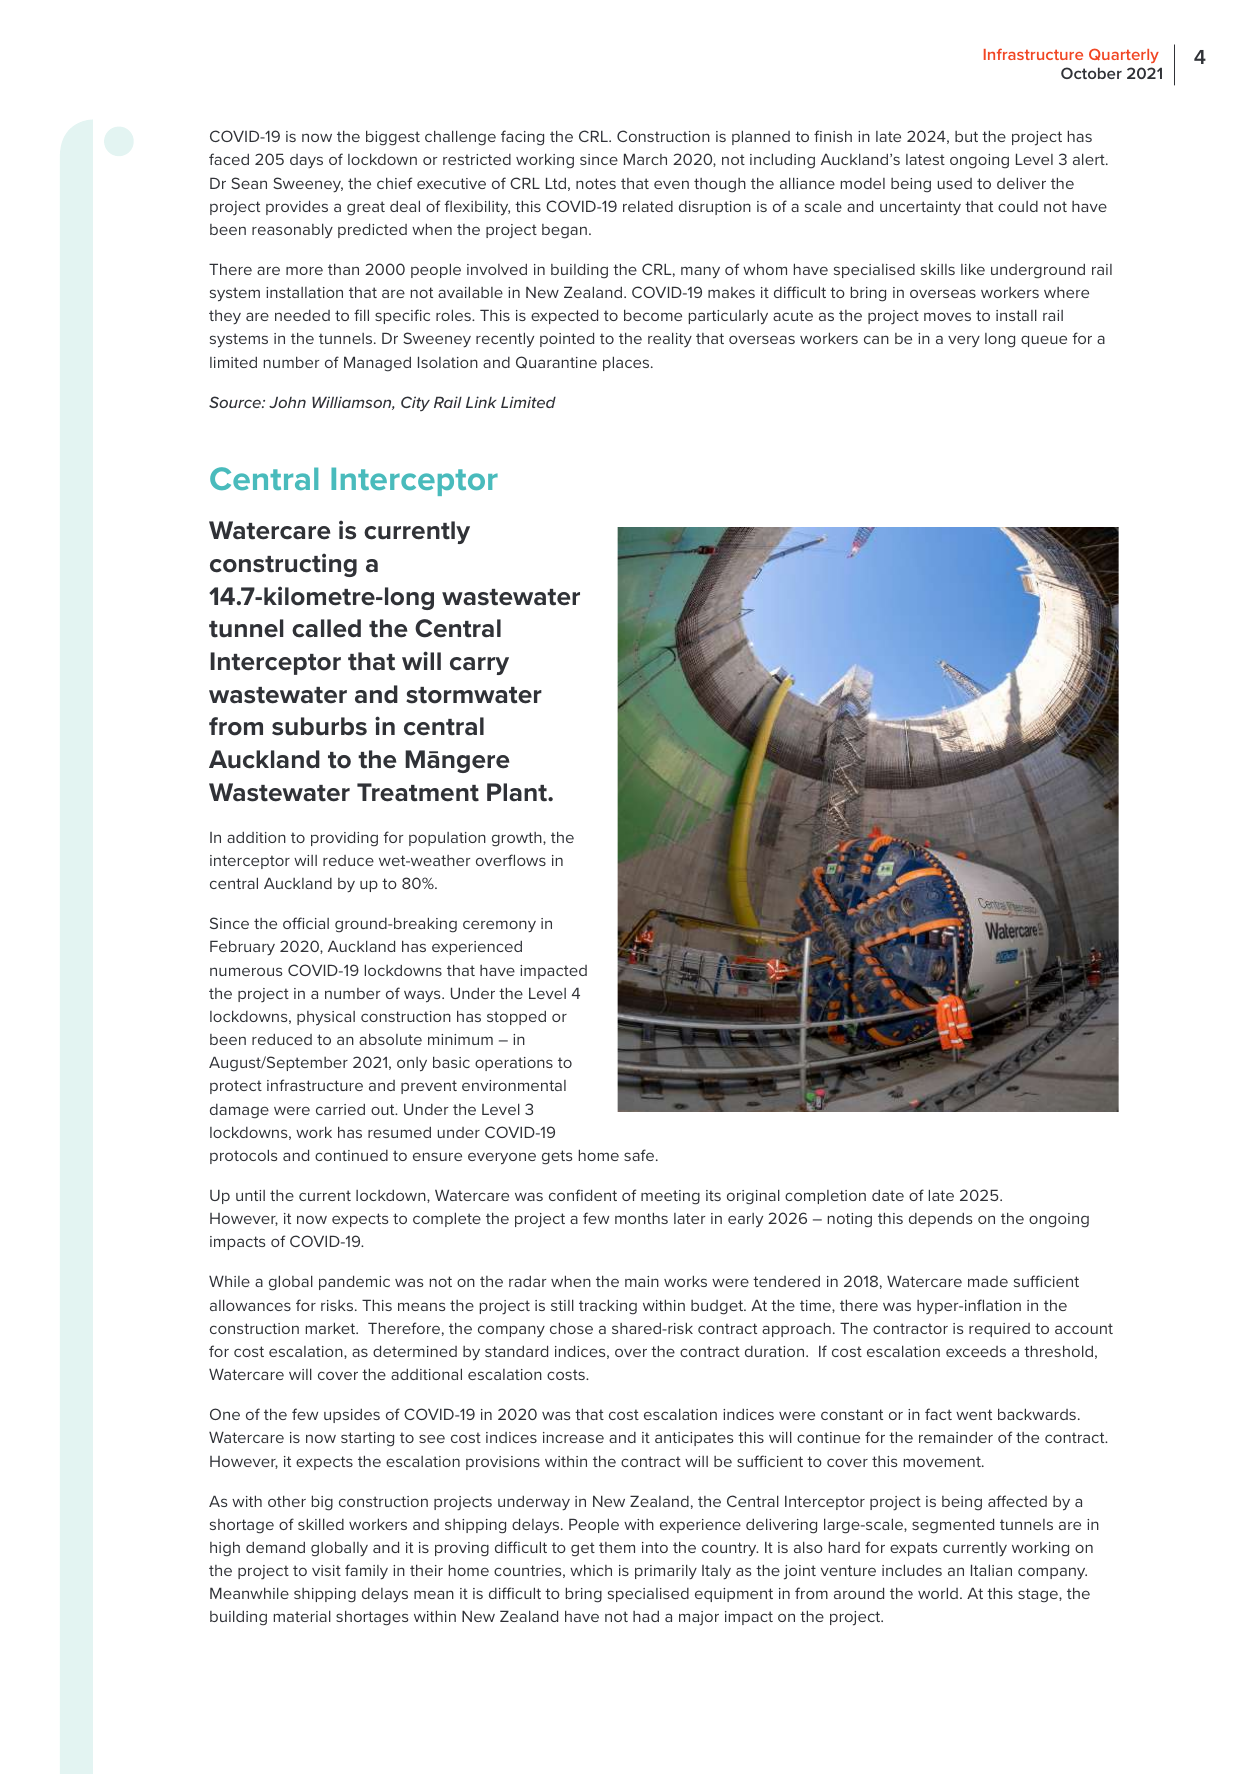 The image size is (1255, 1774). I want to click on queue, so click(1044, 341).
